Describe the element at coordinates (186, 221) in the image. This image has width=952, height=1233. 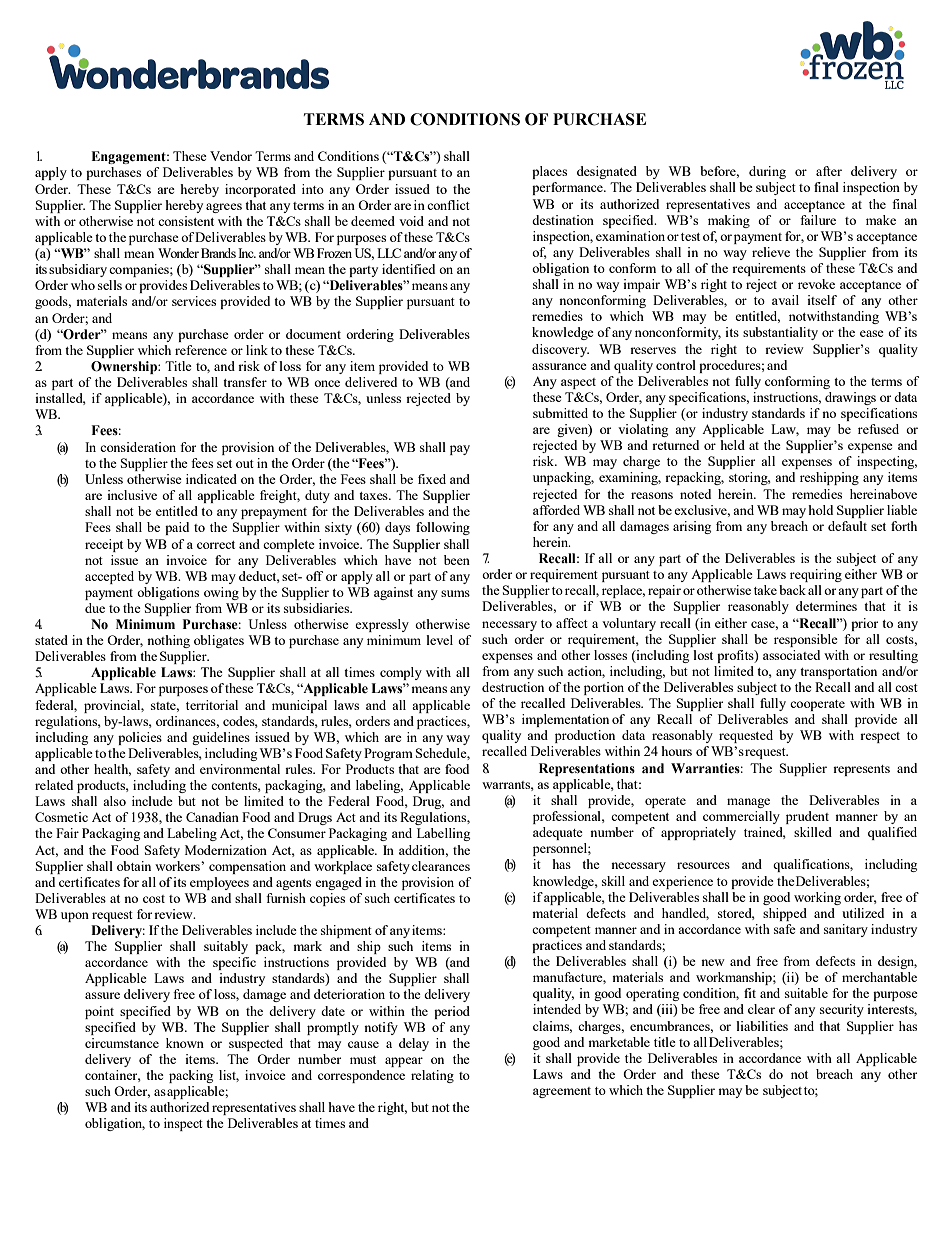
I see `consistent` at that location.
